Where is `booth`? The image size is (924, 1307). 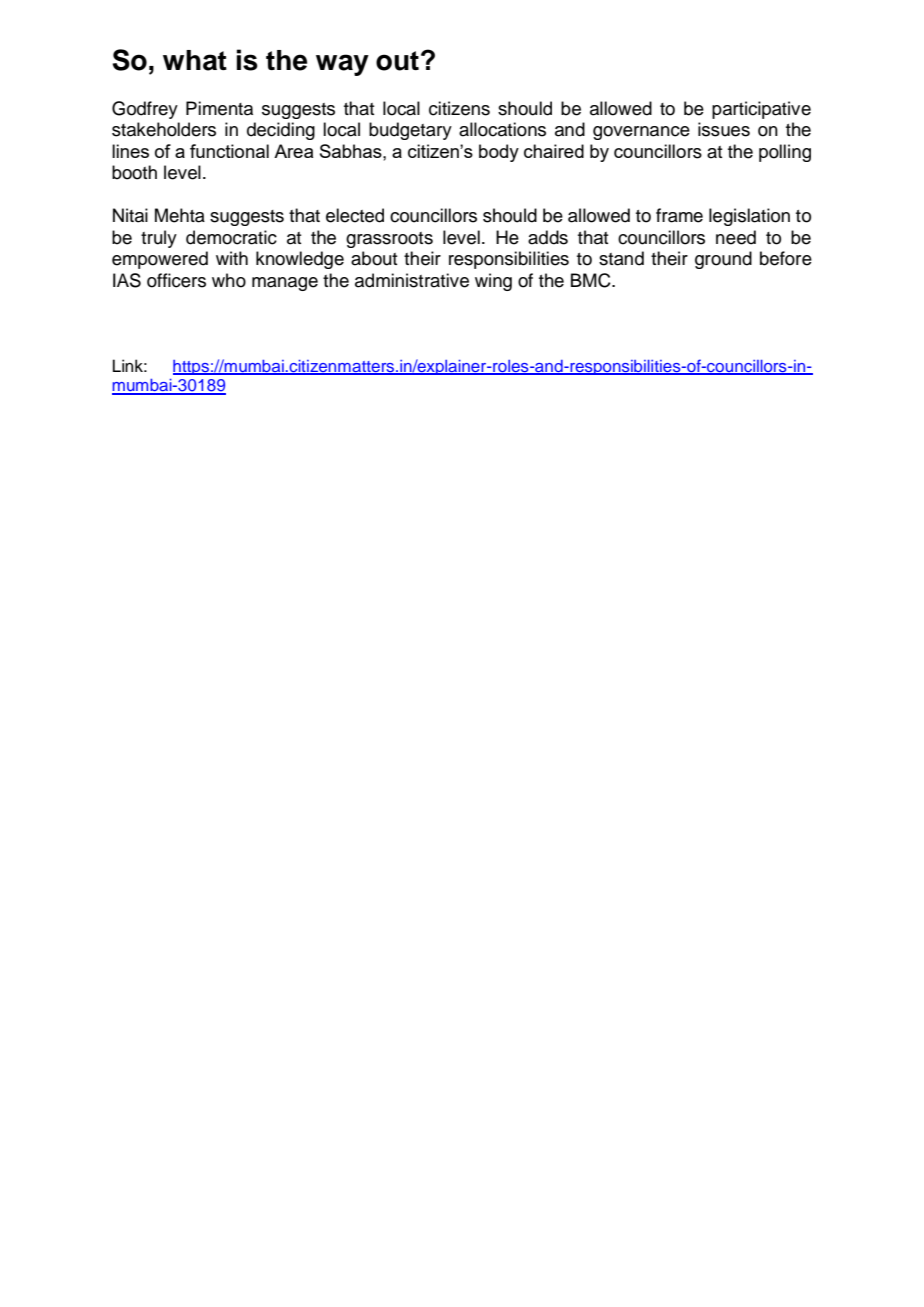
booth is located at coordinates (134, 172).
